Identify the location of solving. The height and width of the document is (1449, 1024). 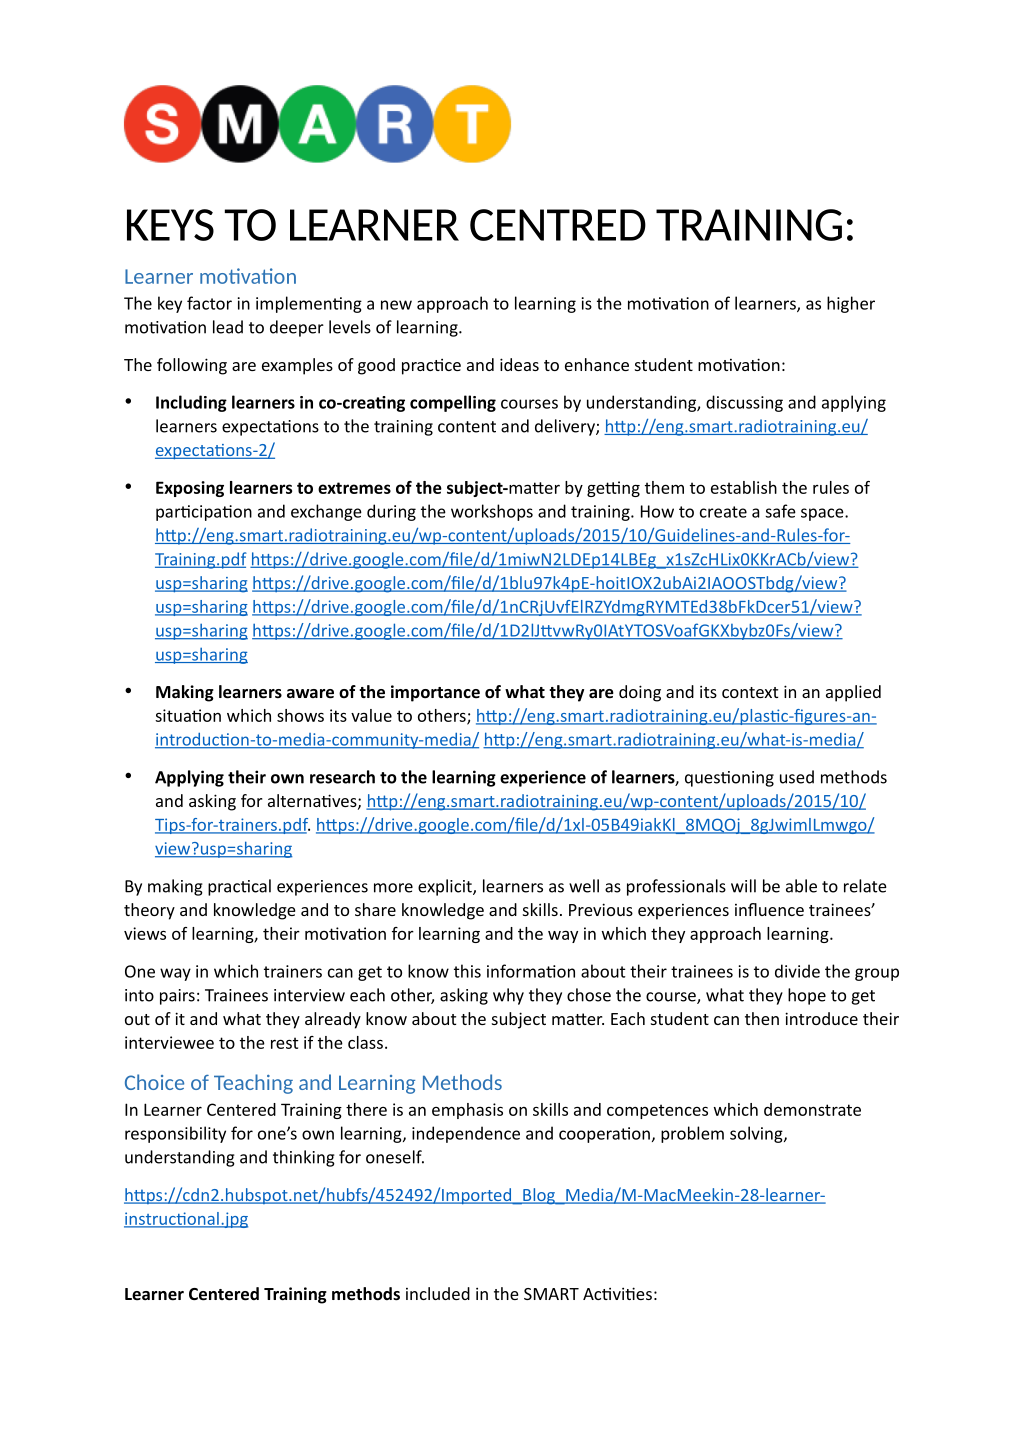
(757, 1134).
